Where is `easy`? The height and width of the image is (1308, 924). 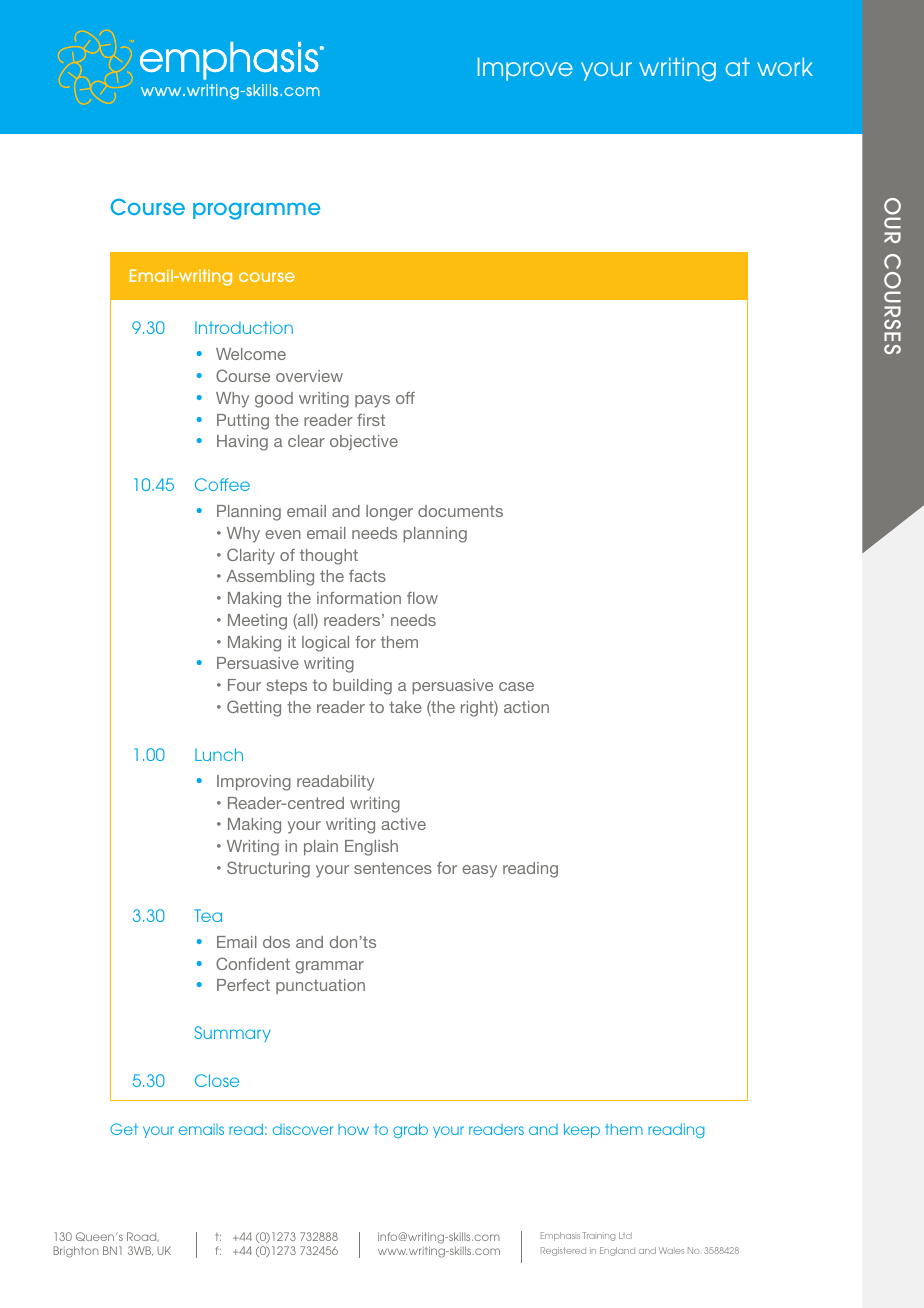
easy is located at coordinates (479, 871).
